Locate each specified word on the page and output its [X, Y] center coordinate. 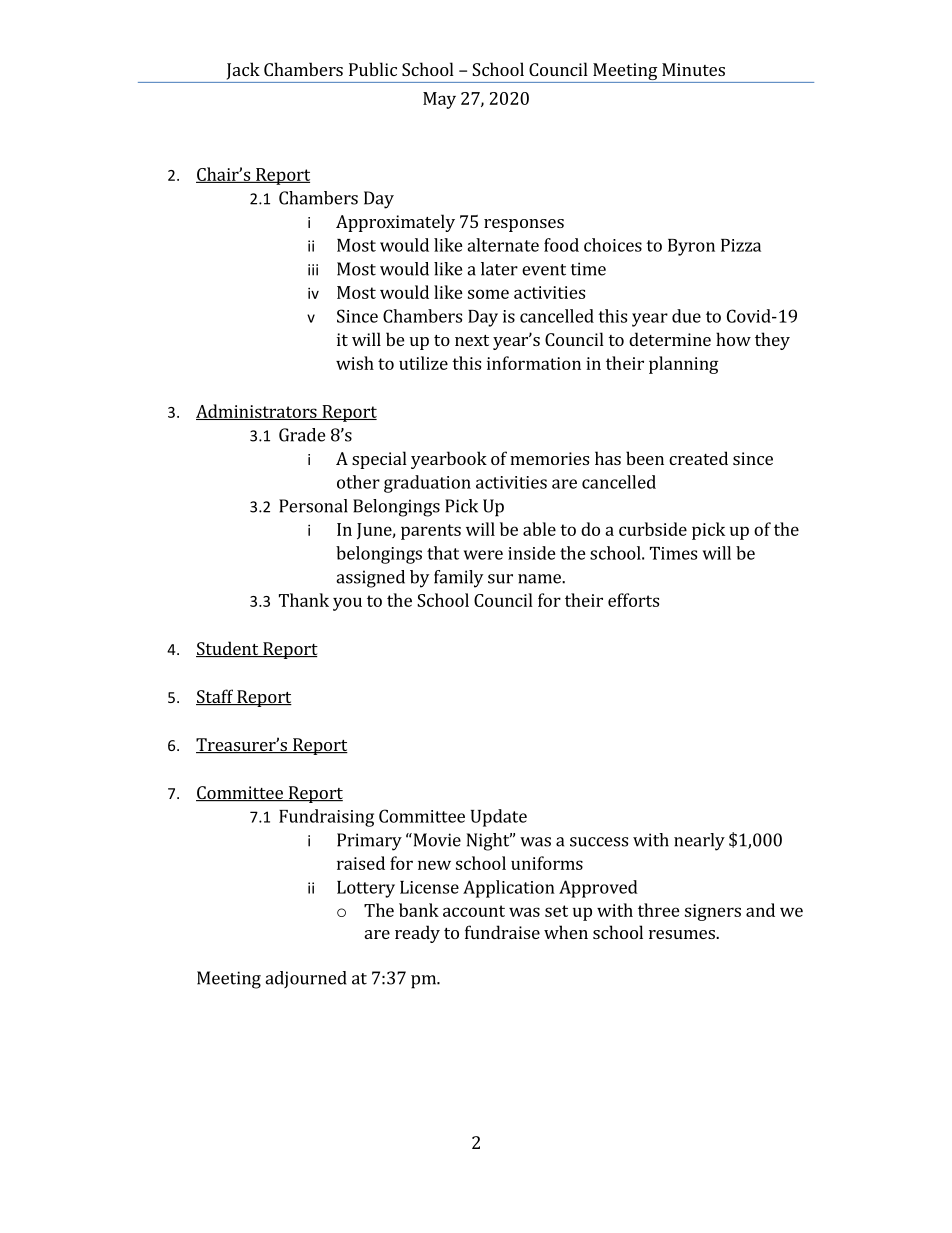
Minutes [693, 69]
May [439, 100]
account [474, 911]
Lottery [366, 889]
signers [713, 912]
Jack [243, 71]
